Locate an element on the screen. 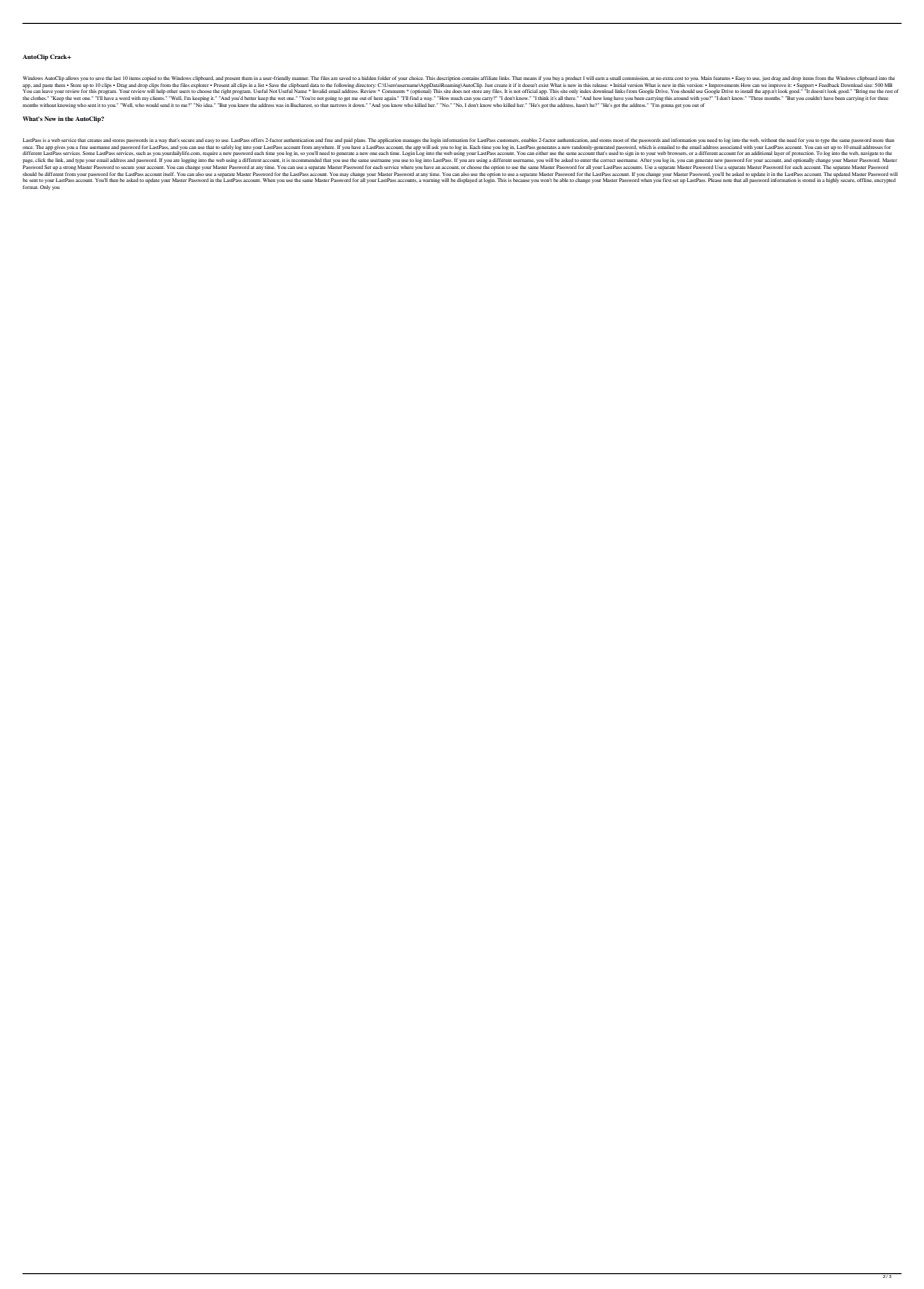 Image resolution: width=924 pixels, height=1289 pixels. customers is located at coordinates (508, 140).
